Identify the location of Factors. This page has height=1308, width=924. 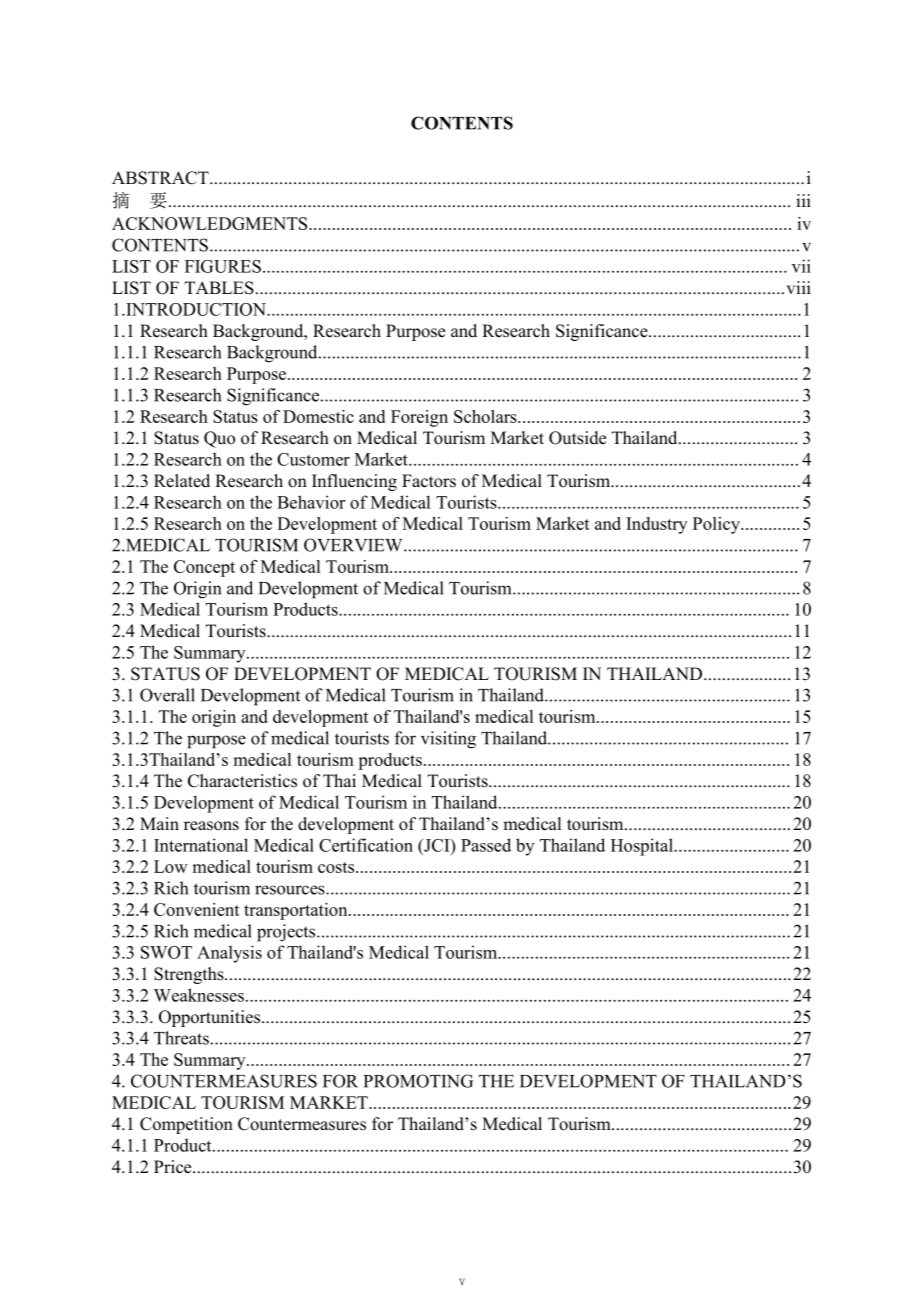
(429, 481).
